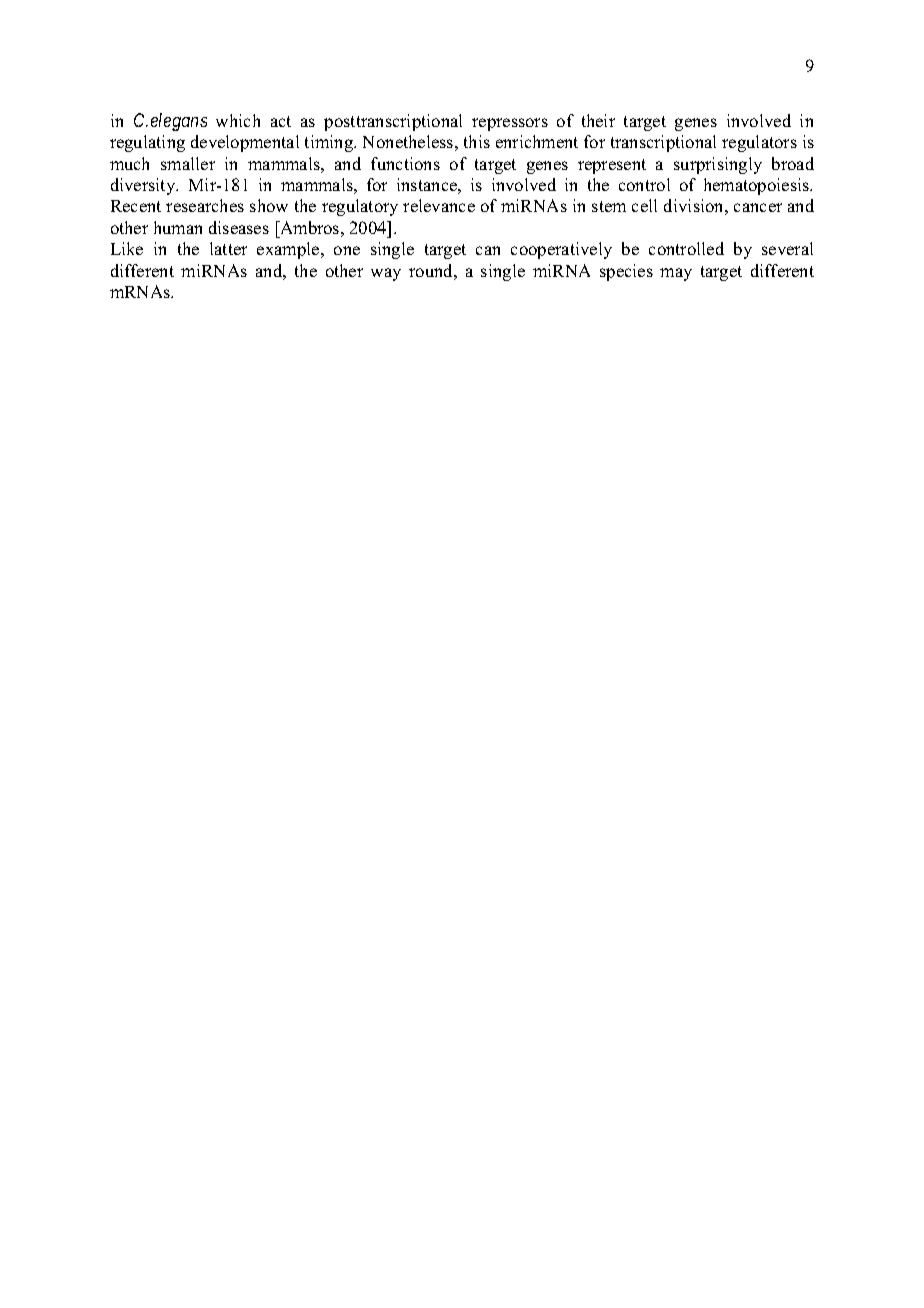 The width and height of the screenshot is (924, 1308). What do you see at coordinates (510, 124) in the screenshot?
I see `repressors` at bounding box center [510, 124].
